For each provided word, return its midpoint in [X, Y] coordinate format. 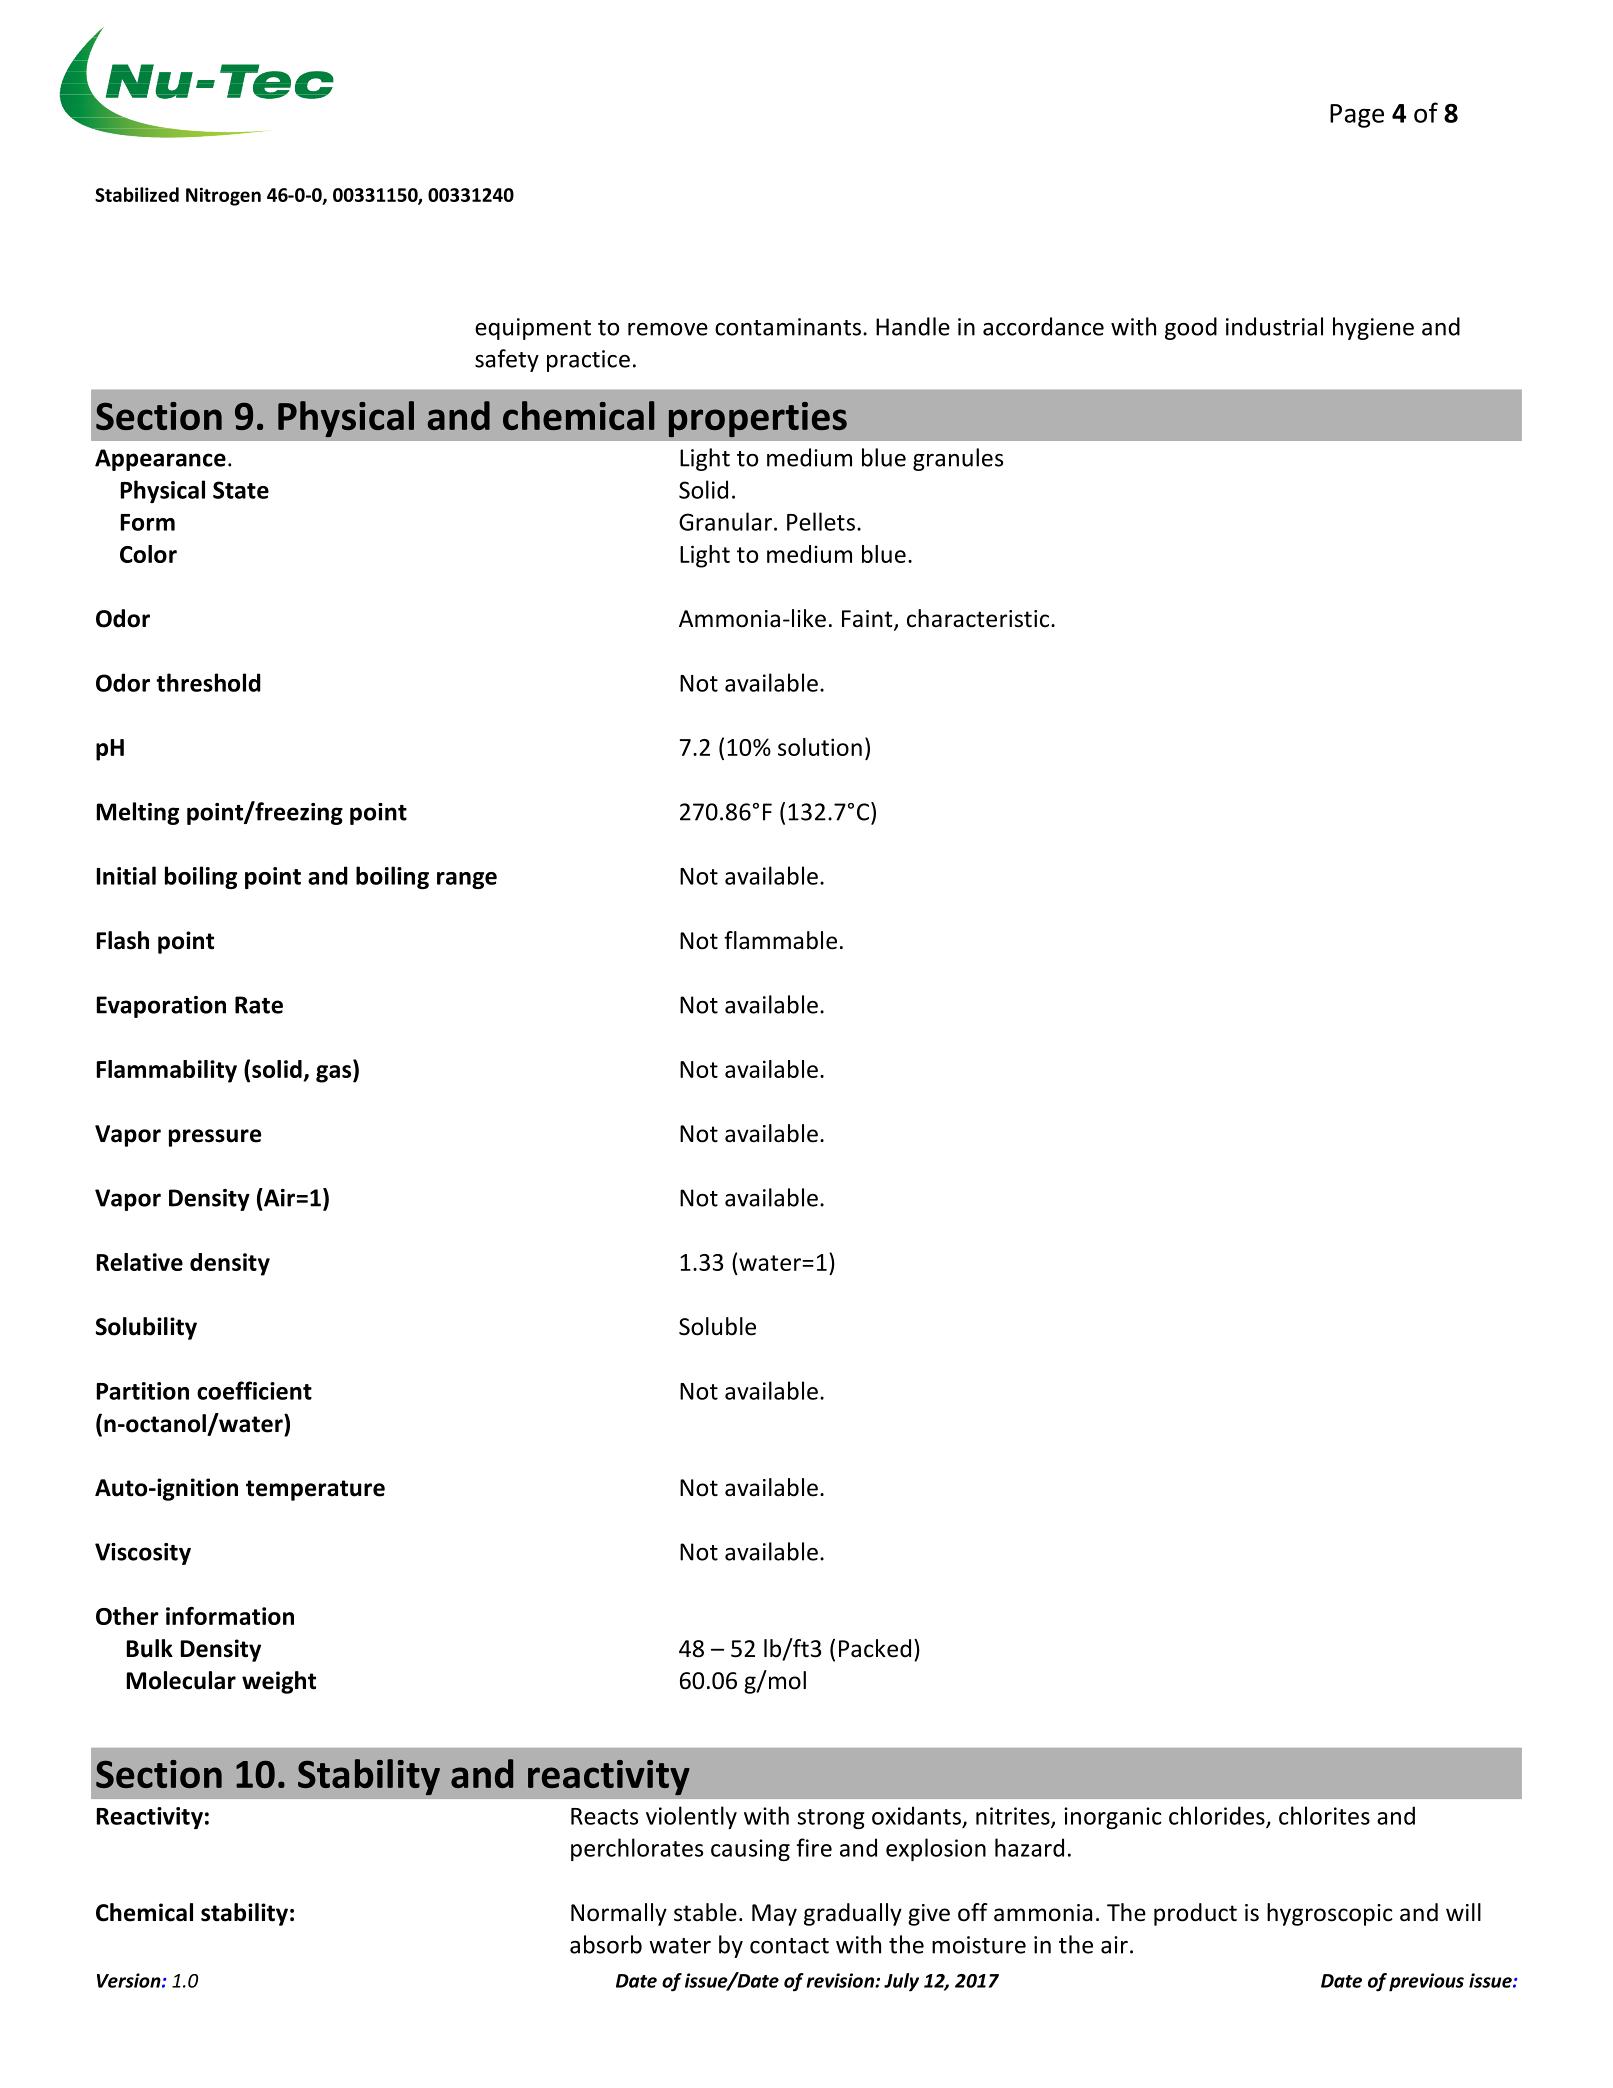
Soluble [717, 1326]
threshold [208, 682]
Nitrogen [223, 196]
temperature [315, 1490]
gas [335, 1074]
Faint [868, 620]
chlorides [1218, 1816]
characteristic [978, 618]
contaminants [788, 327]
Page [1357, 116]
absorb [606, 1944]
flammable [780, 940]
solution [820, 747]
